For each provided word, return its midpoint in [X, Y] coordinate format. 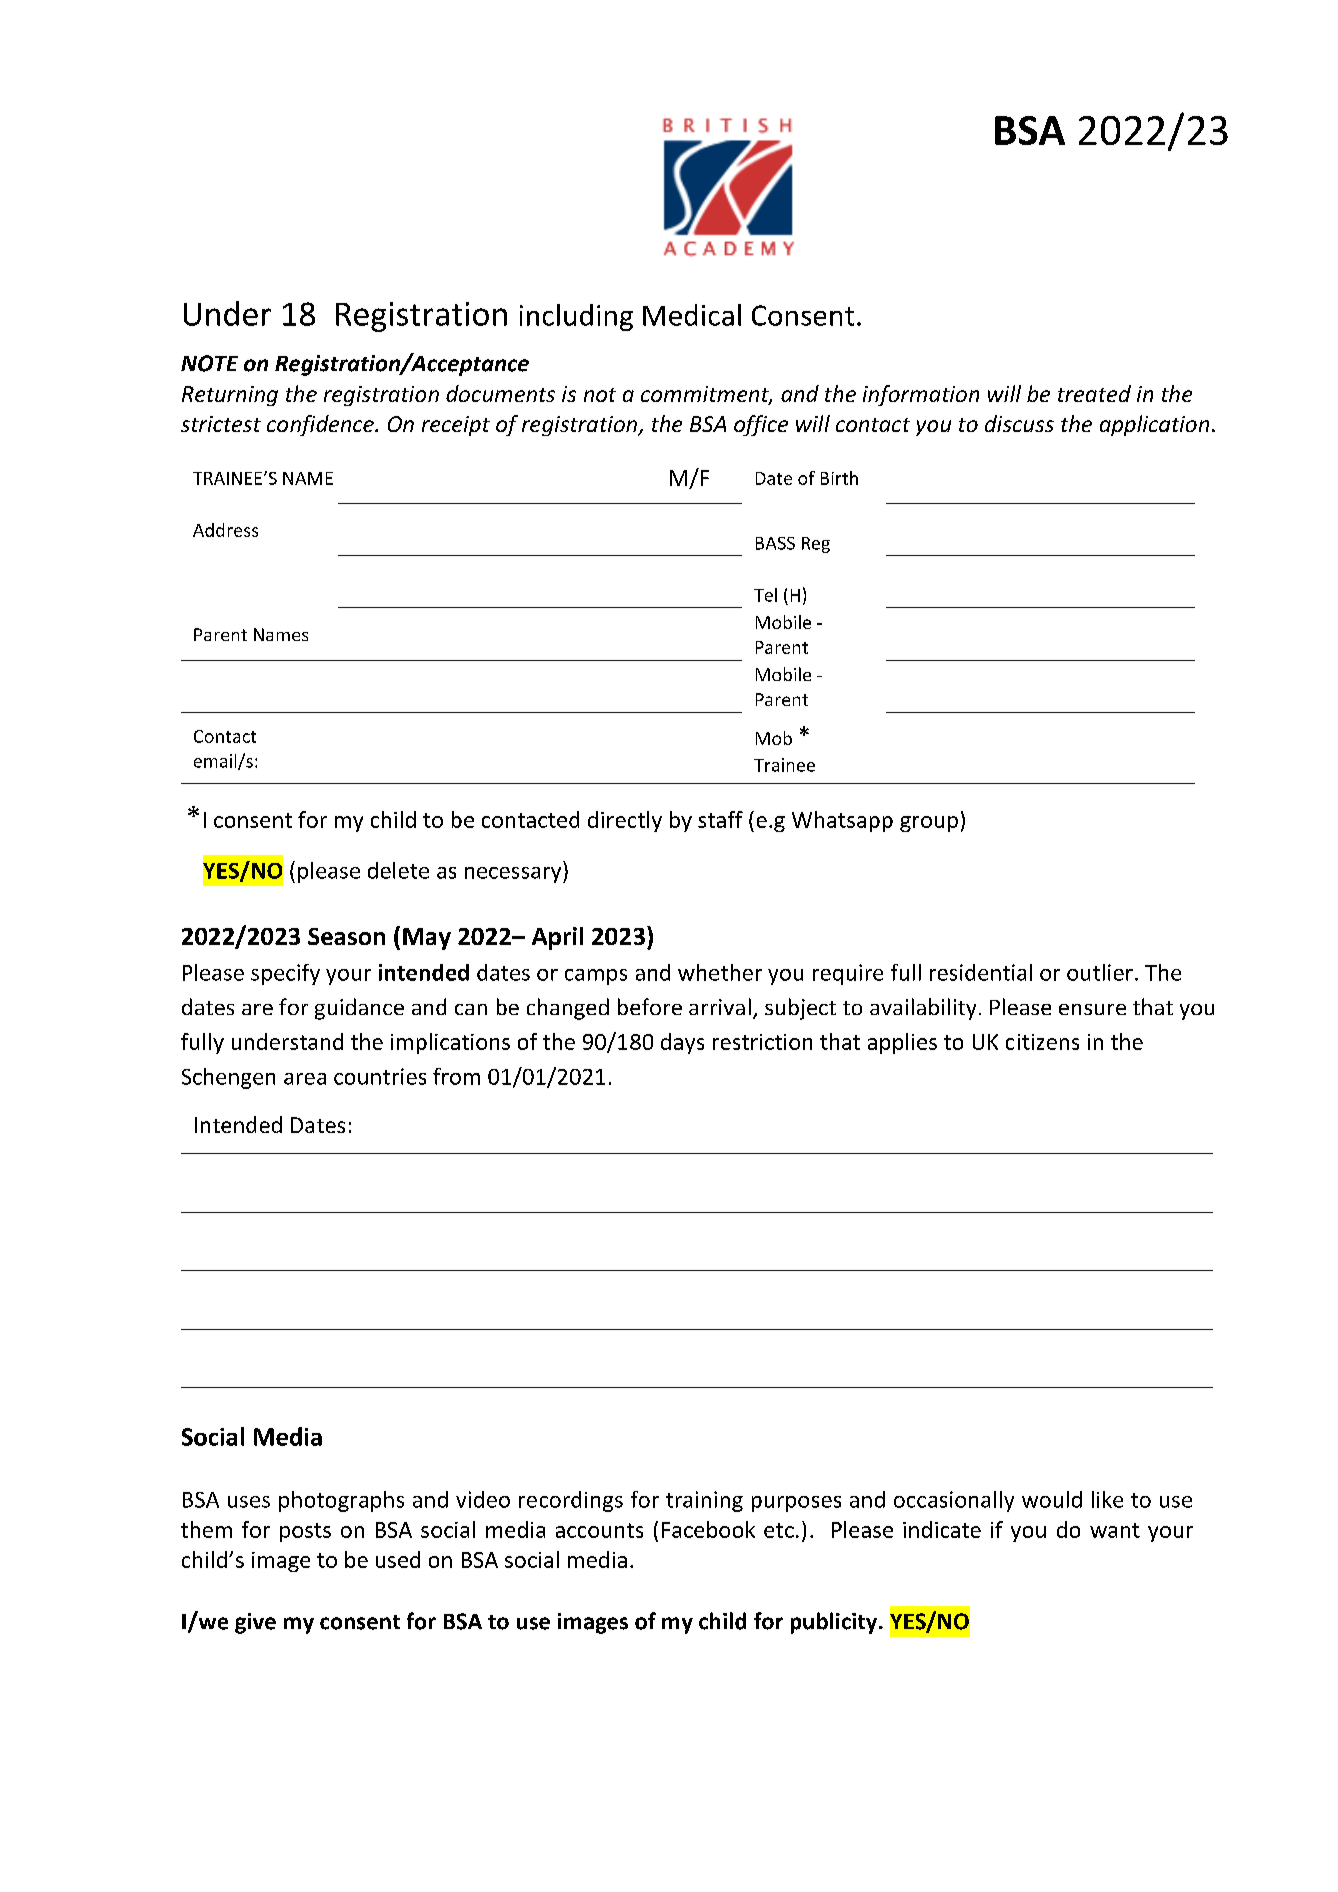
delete [398, 870]
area [305, 1079]
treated [1094, 393]
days [682, 1043]
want [1115, 1530]
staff [720, 819]
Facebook [708, 1529]
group [929, 824]
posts [305, 1532]
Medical [692, 315]
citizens [1042, 1042]
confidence [321, 425]
